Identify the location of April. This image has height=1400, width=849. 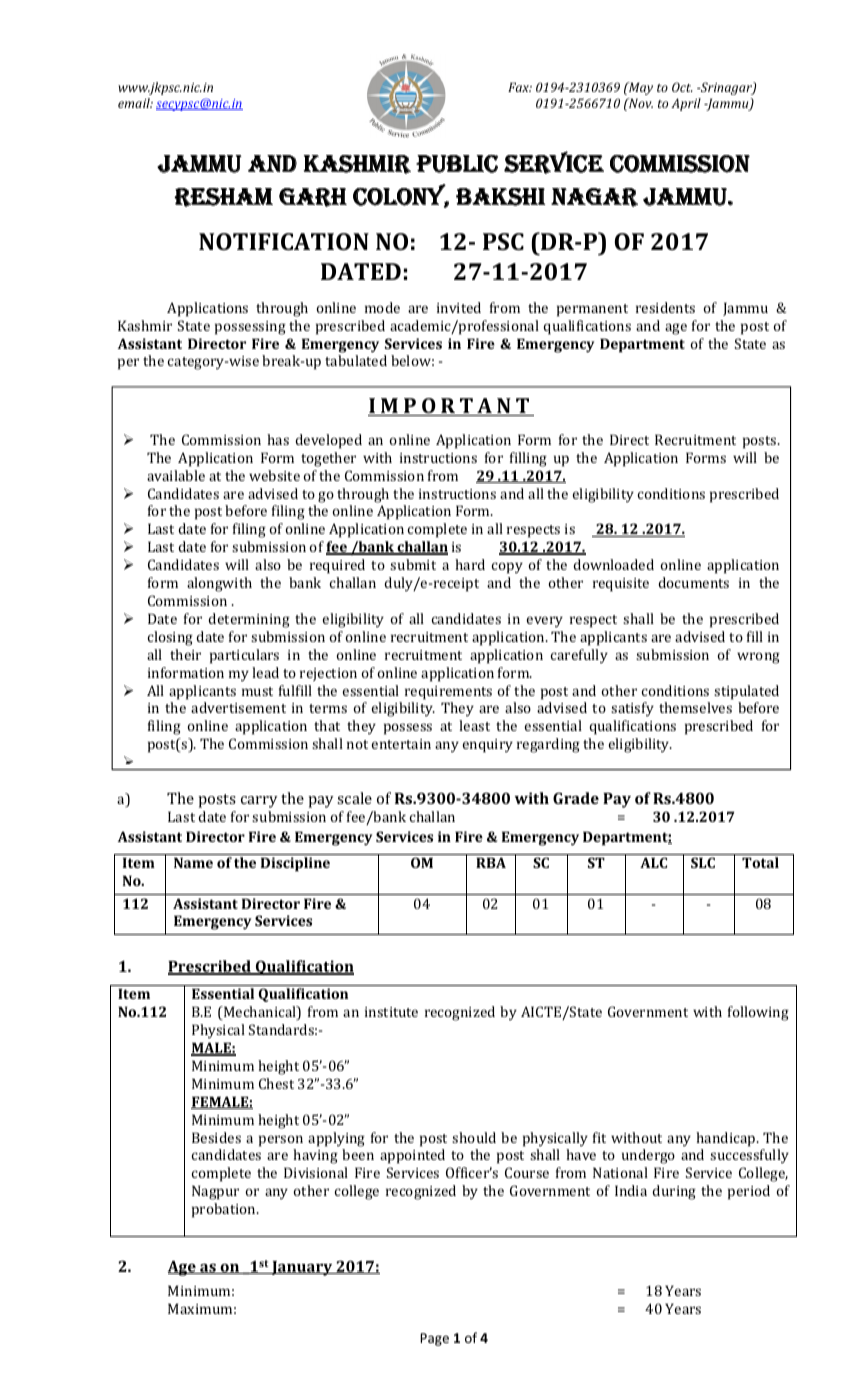
(686, 104).
